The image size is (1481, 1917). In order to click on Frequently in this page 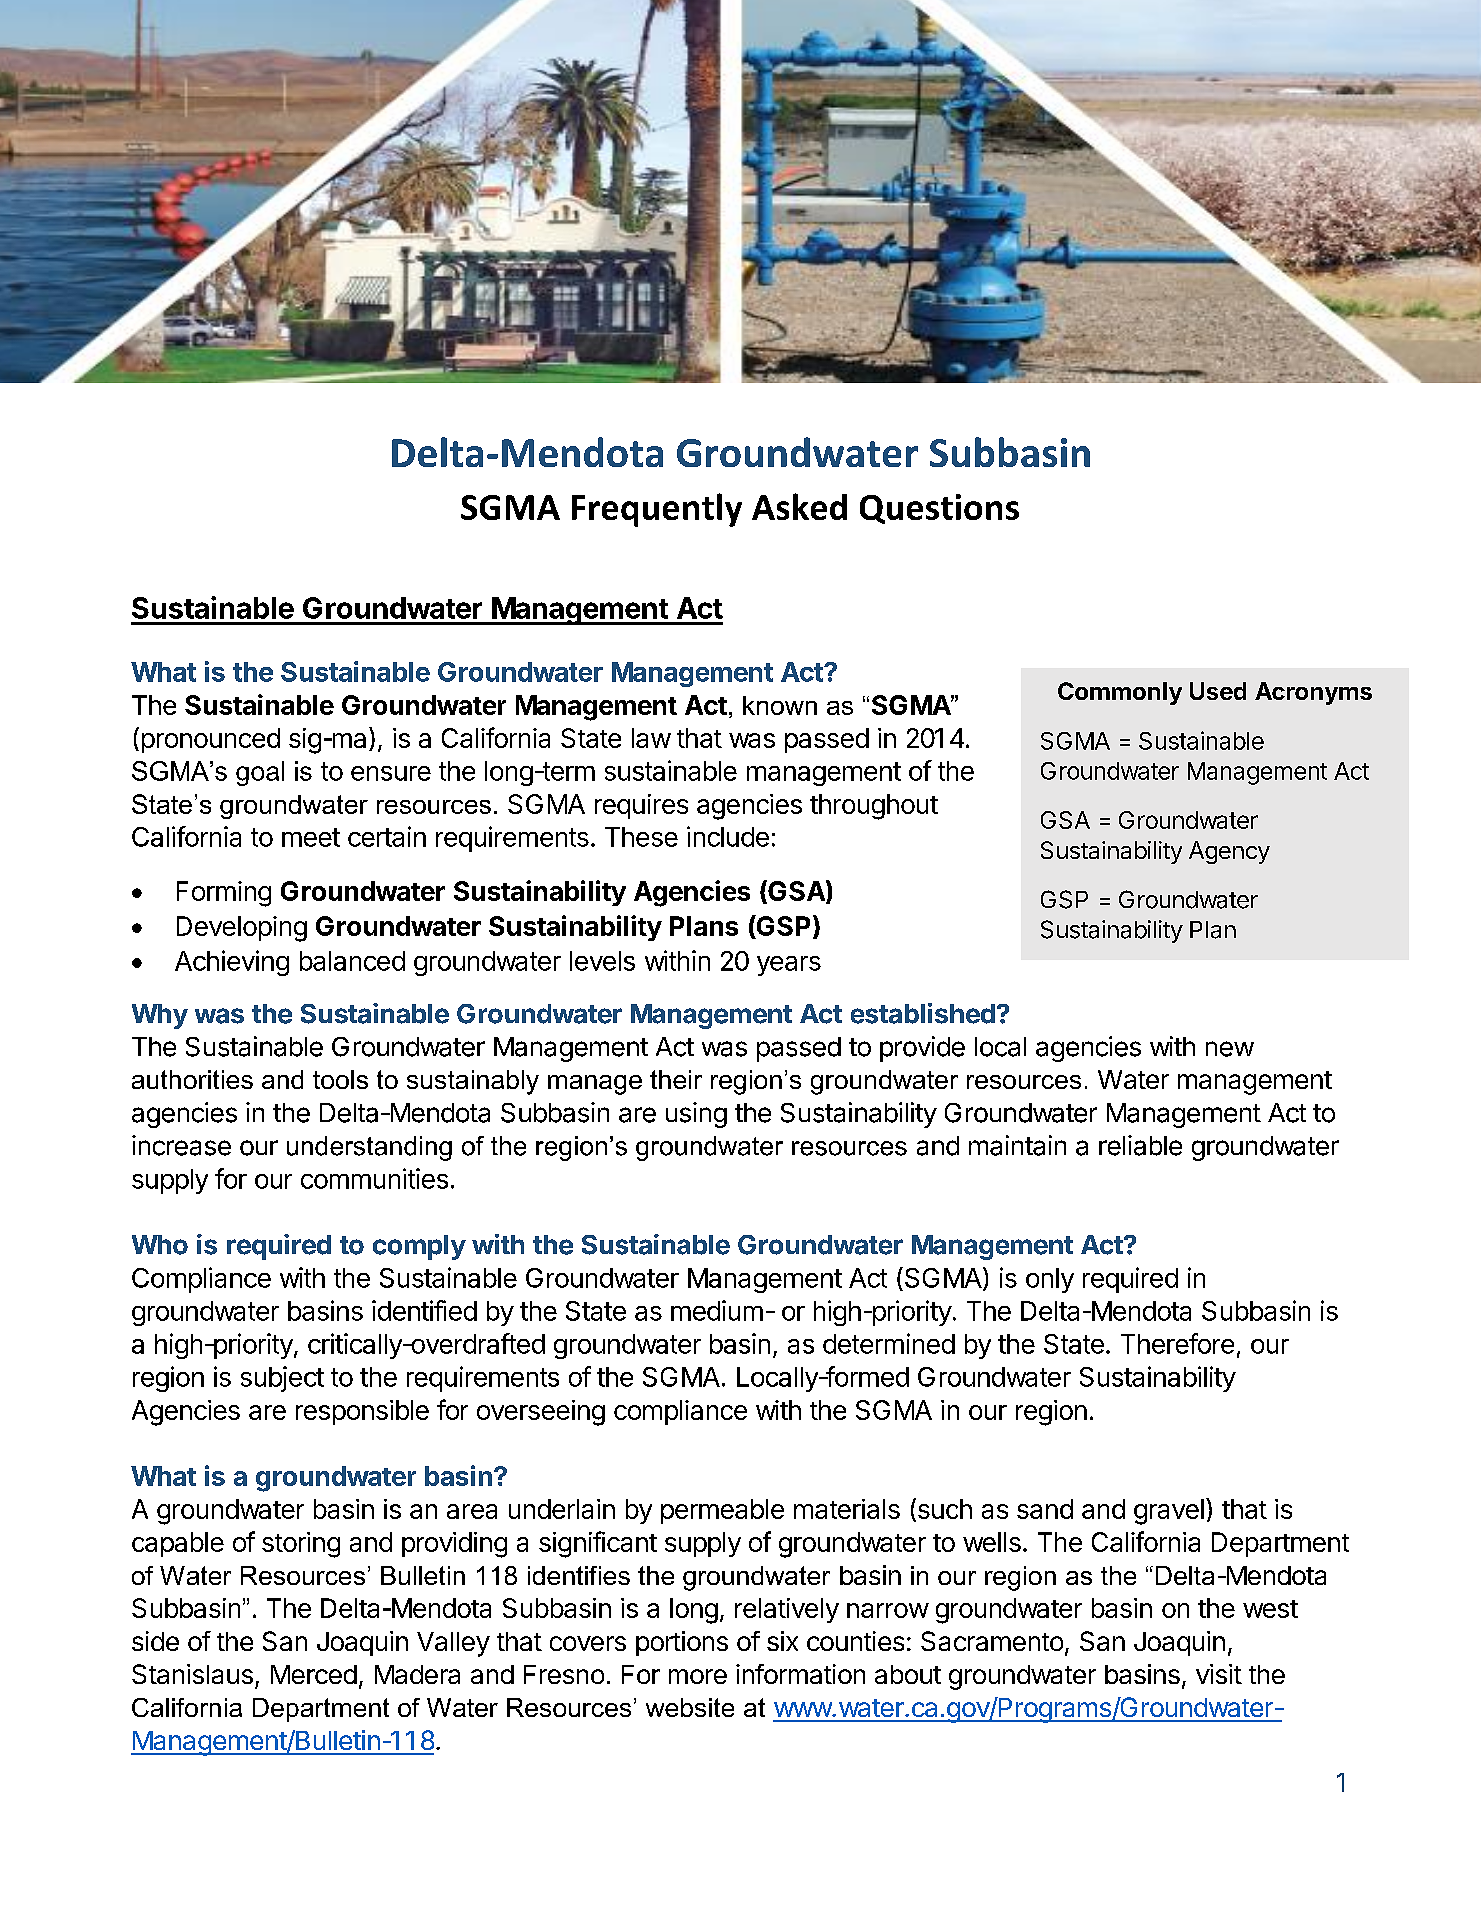, I will do `click(657, 510)`.
